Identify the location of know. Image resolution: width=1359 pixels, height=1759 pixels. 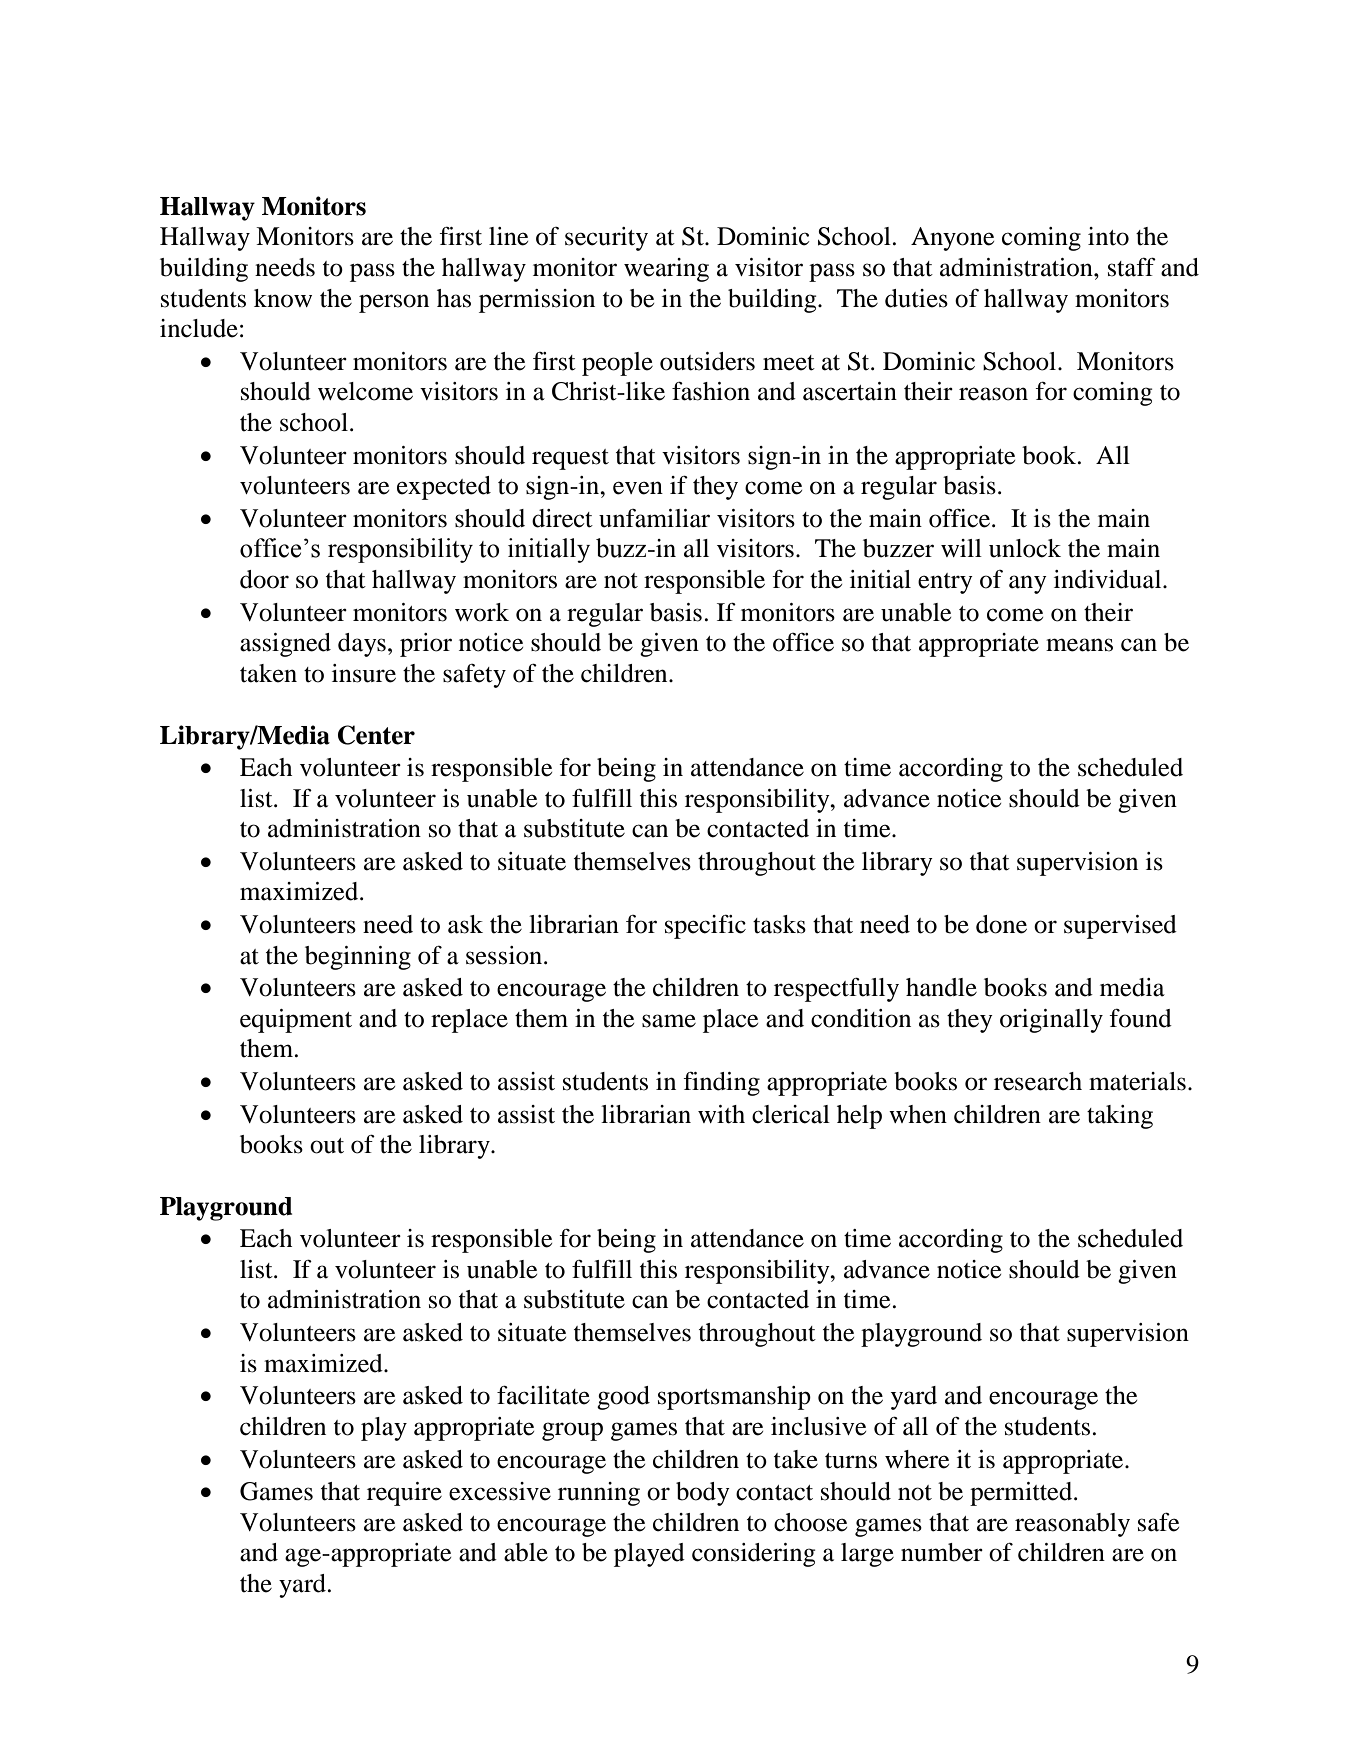
(283, 298).
